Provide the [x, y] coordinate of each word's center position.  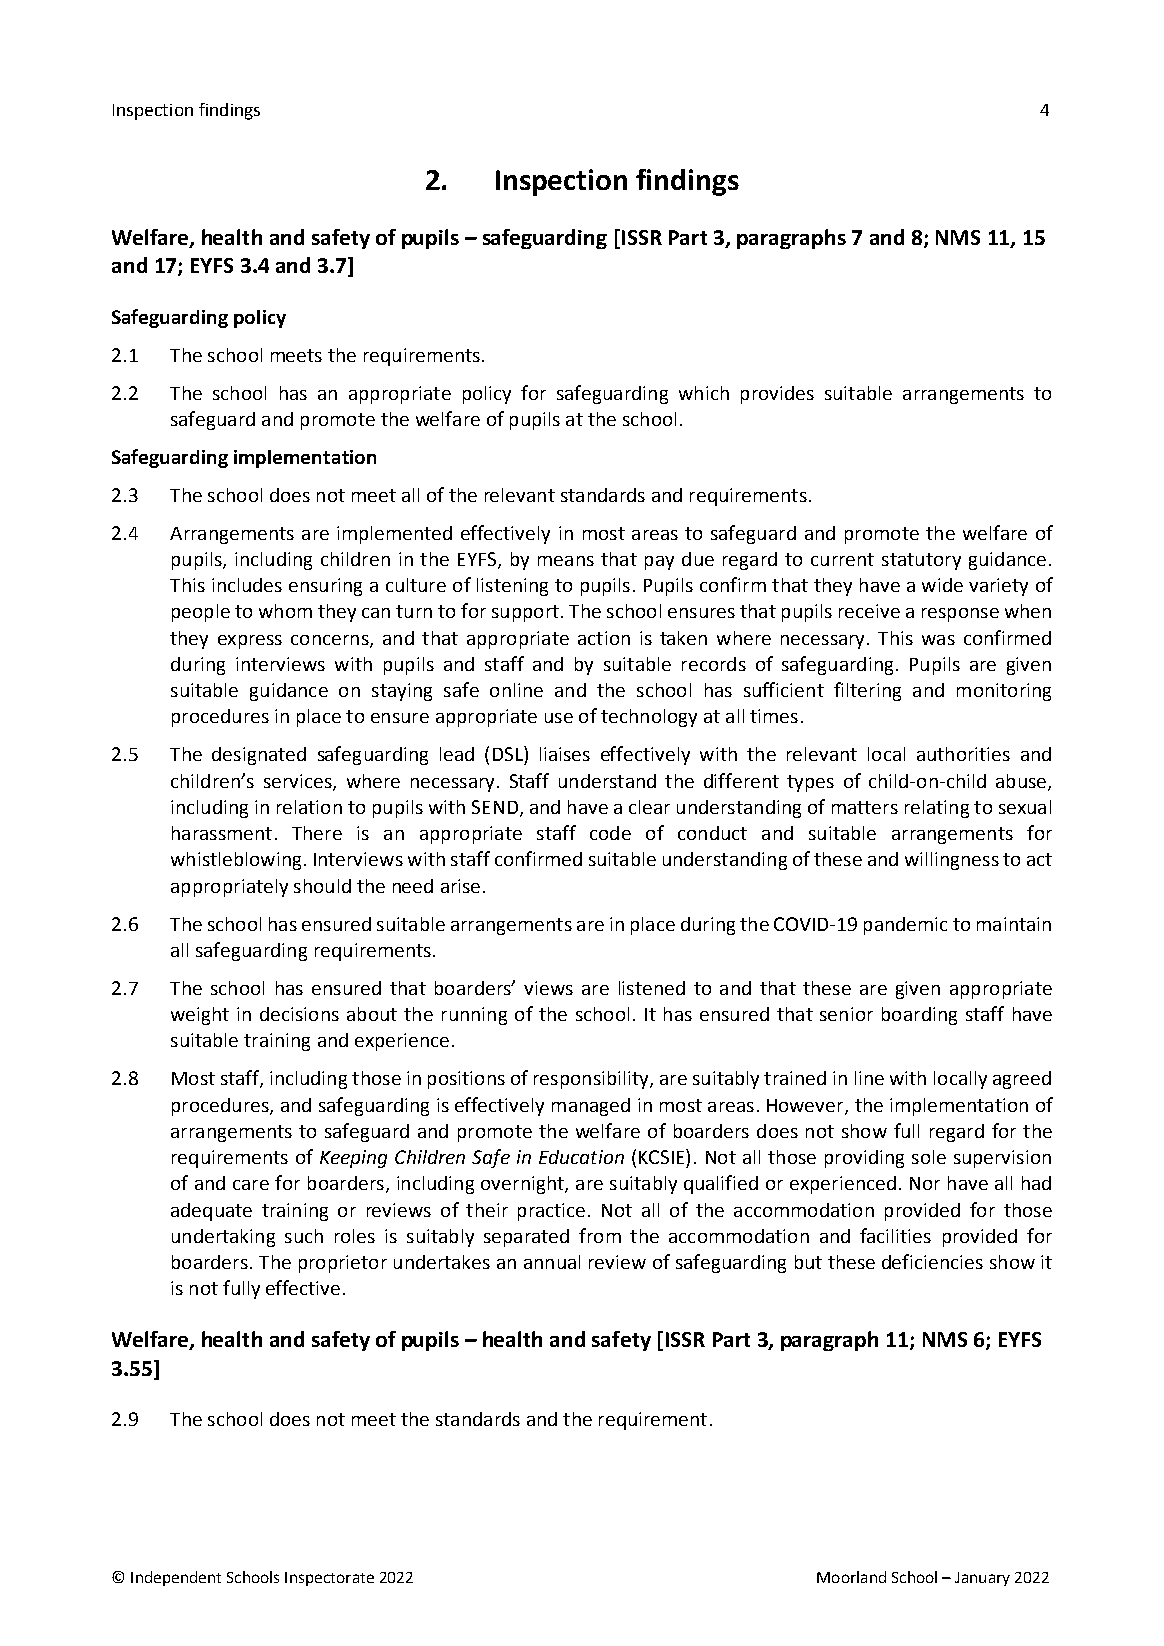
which [704, 393]
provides [777, 395]
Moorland [851, 1577]
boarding [919, 1016]
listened [652, 988]
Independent [176, 1578]
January [982, 1579]
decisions [299, 1014]
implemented [394, 535]
